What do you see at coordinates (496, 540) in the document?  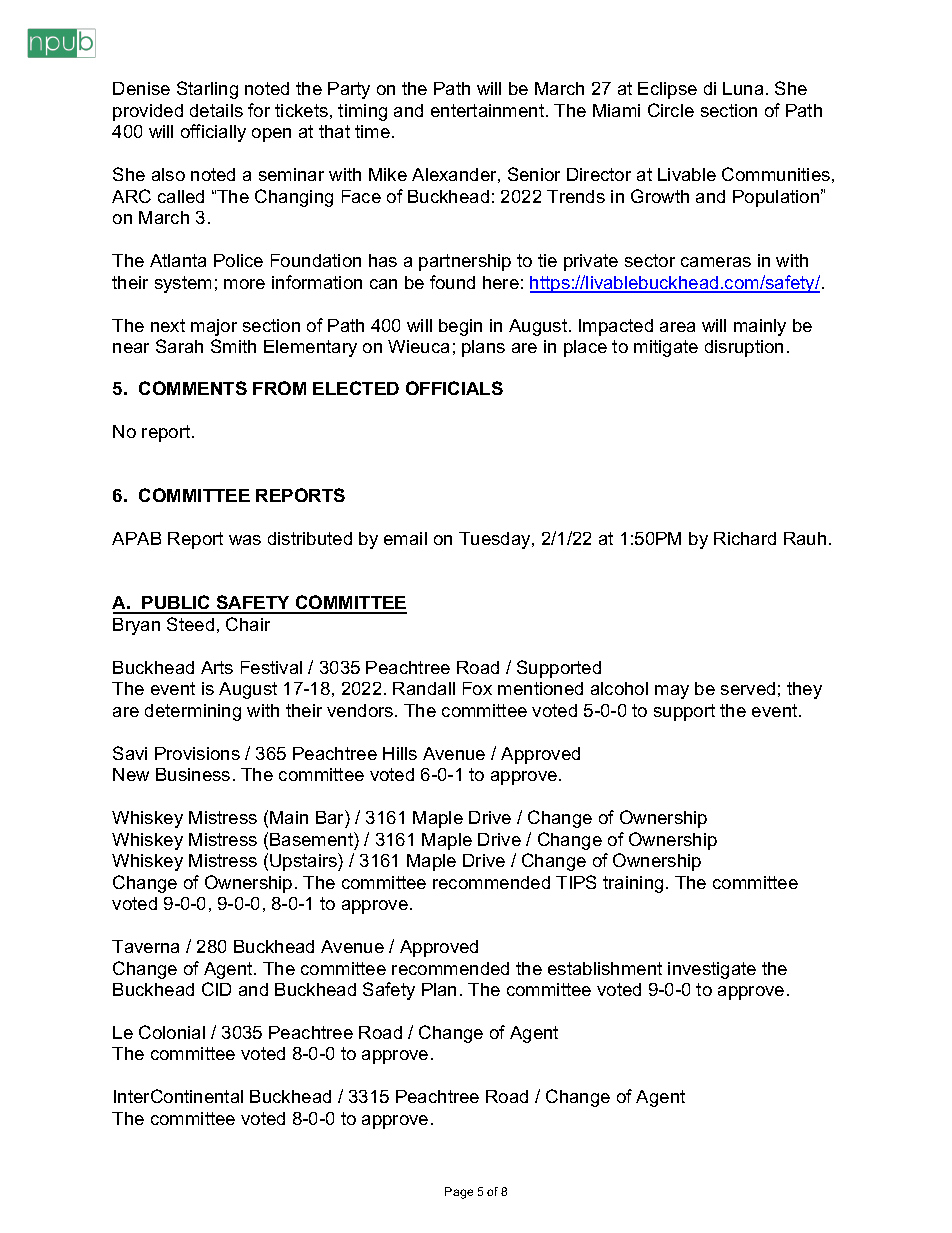 I see `Tuesday` at bounding box center [496, 540].
